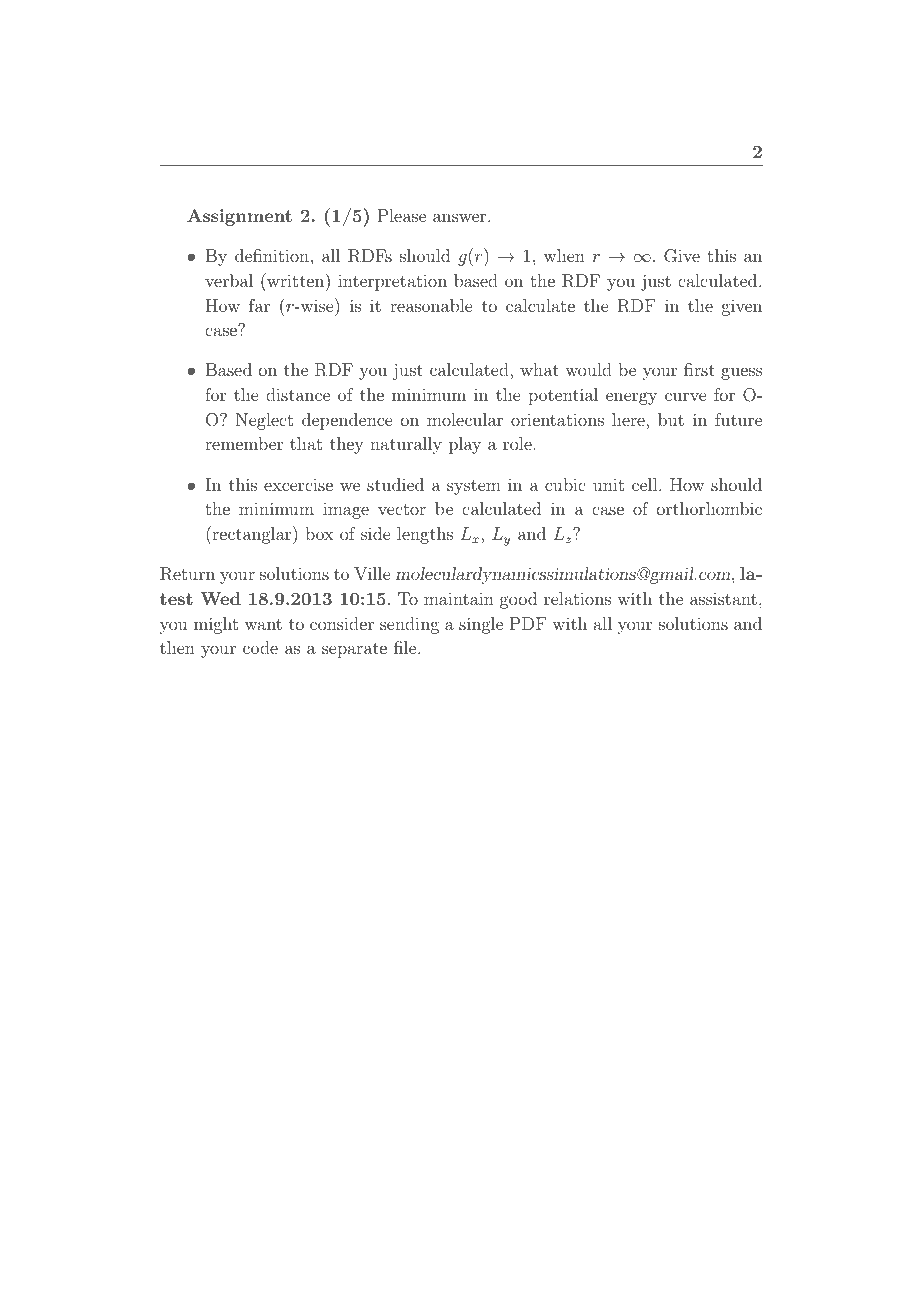 The height and width of the page is (1308, 924). What do you see at coordinates (298, 484) in the page?
I see `excercise` at bounding box center [298, 484].
